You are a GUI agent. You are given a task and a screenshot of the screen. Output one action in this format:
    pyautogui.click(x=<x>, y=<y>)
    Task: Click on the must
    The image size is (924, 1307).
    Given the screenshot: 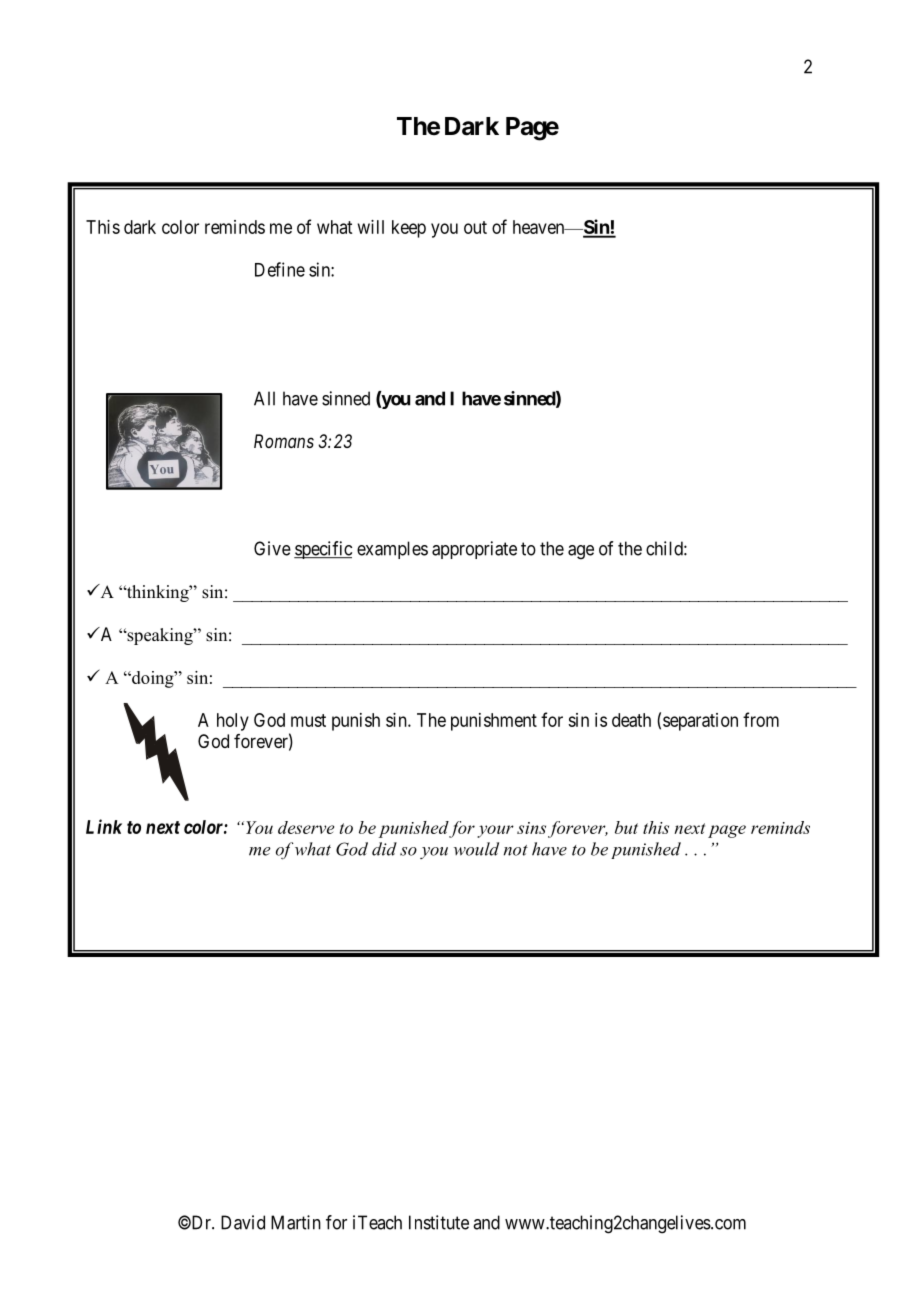 What is the action you would take?
    pyautogui.click(x=308, y=720)
